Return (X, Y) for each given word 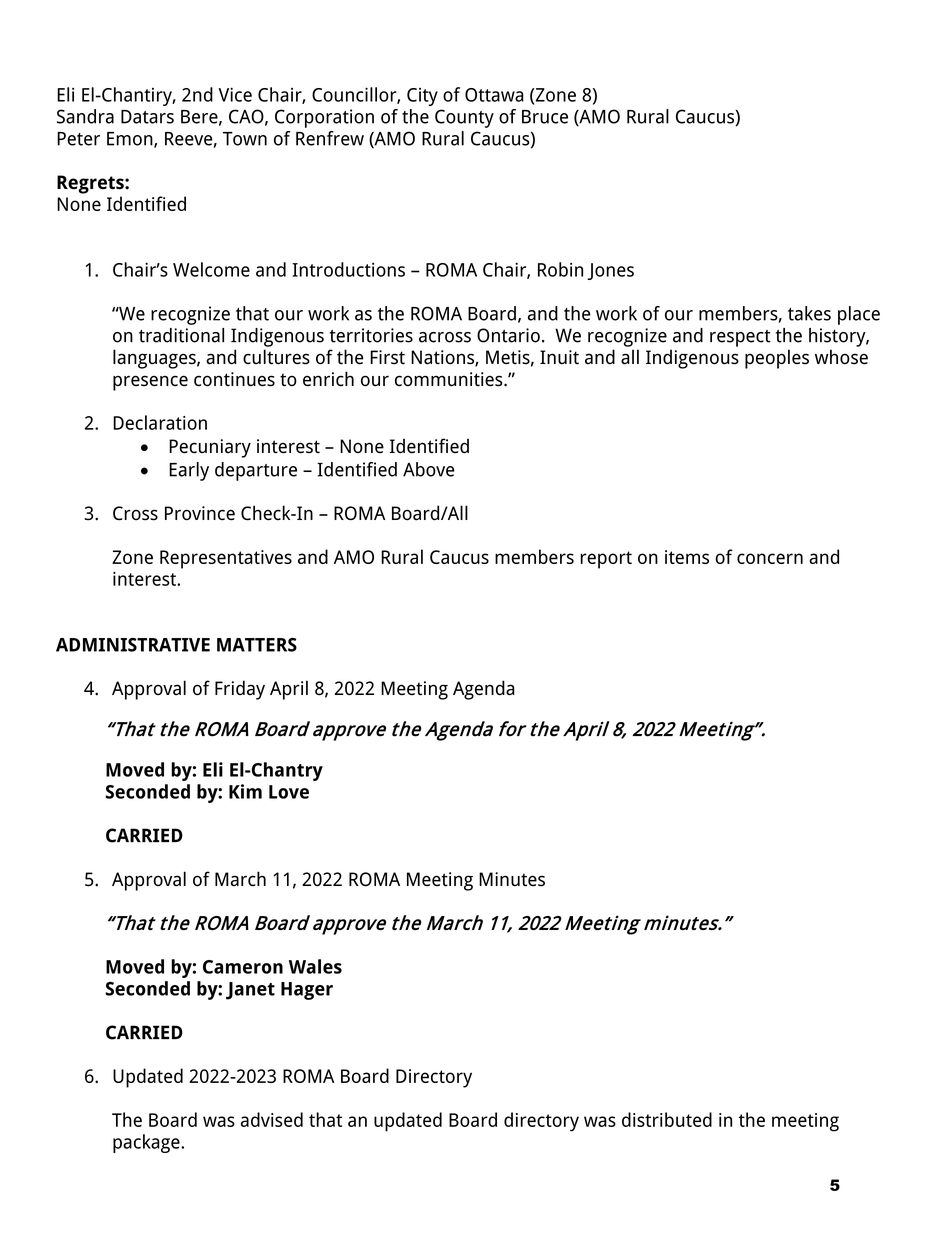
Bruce (545, 117)
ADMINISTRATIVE (133, 645)
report (606, 560)
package (147, 1143)
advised (272, 1119)
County (464, 118)
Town (245, 139)
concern (770, 558)
